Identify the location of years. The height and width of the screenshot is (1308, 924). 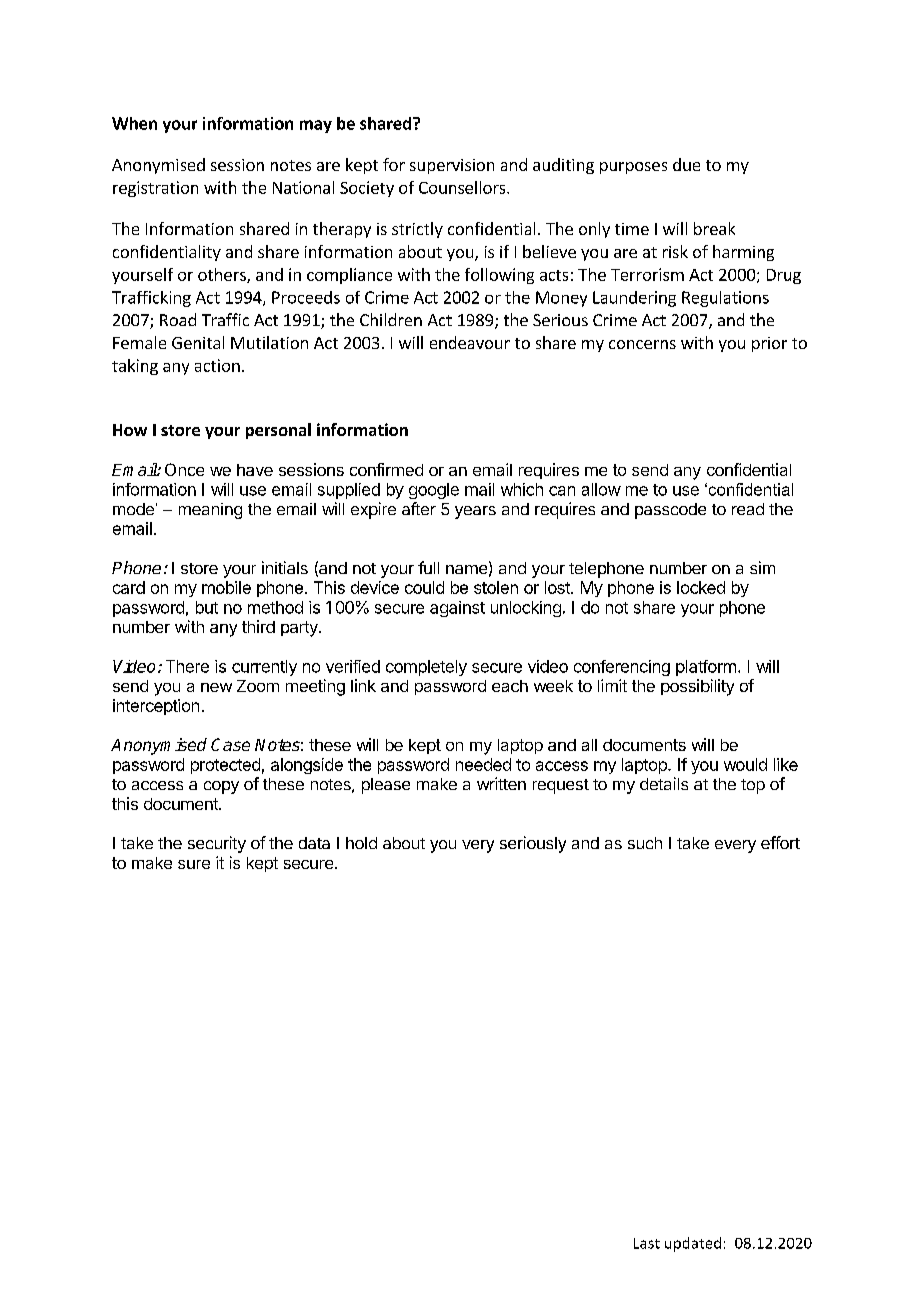
(475, 512).
